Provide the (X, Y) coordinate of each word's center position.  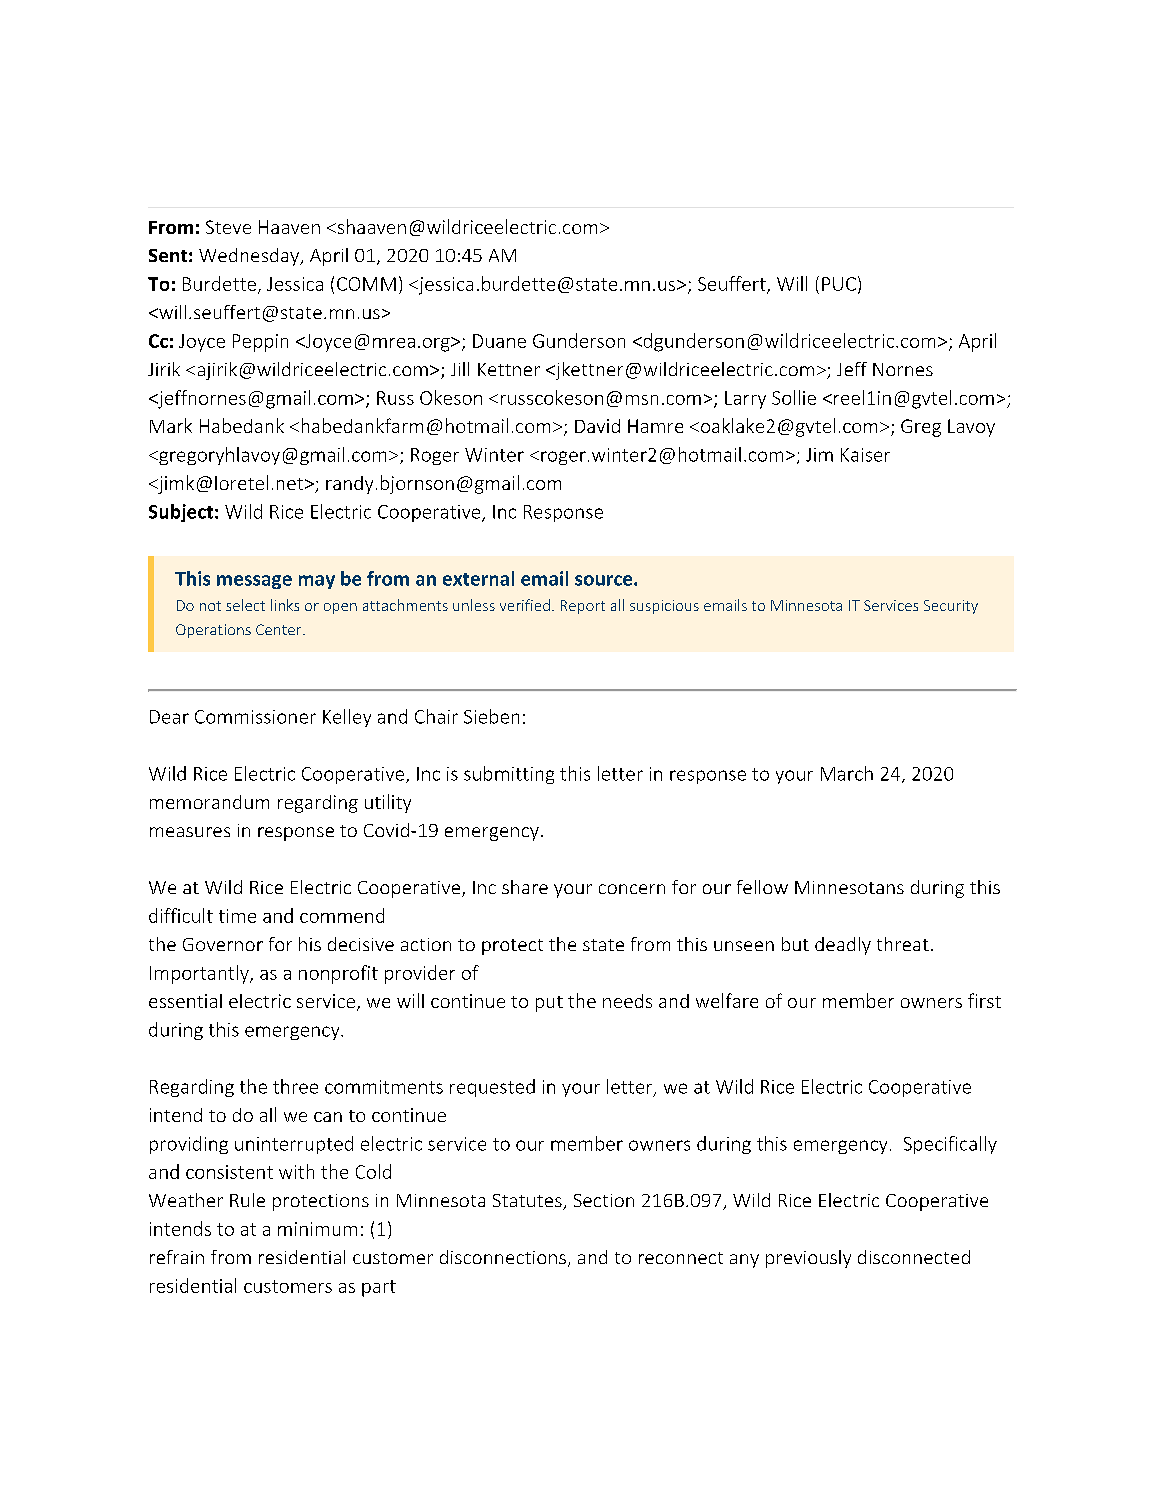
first (984, 1000)
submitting (509, 775)
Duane (499, 341)
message (254, 582)
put (549, 1004)
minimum (317, 1229)
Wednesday (250, 257)
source (605, 580)
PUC (839, 284)
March (847, 773)
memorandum (209, 802)
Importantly (200, 974)
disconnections (503, 1257)
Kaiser (865, 455)
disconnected (914, 1257)
